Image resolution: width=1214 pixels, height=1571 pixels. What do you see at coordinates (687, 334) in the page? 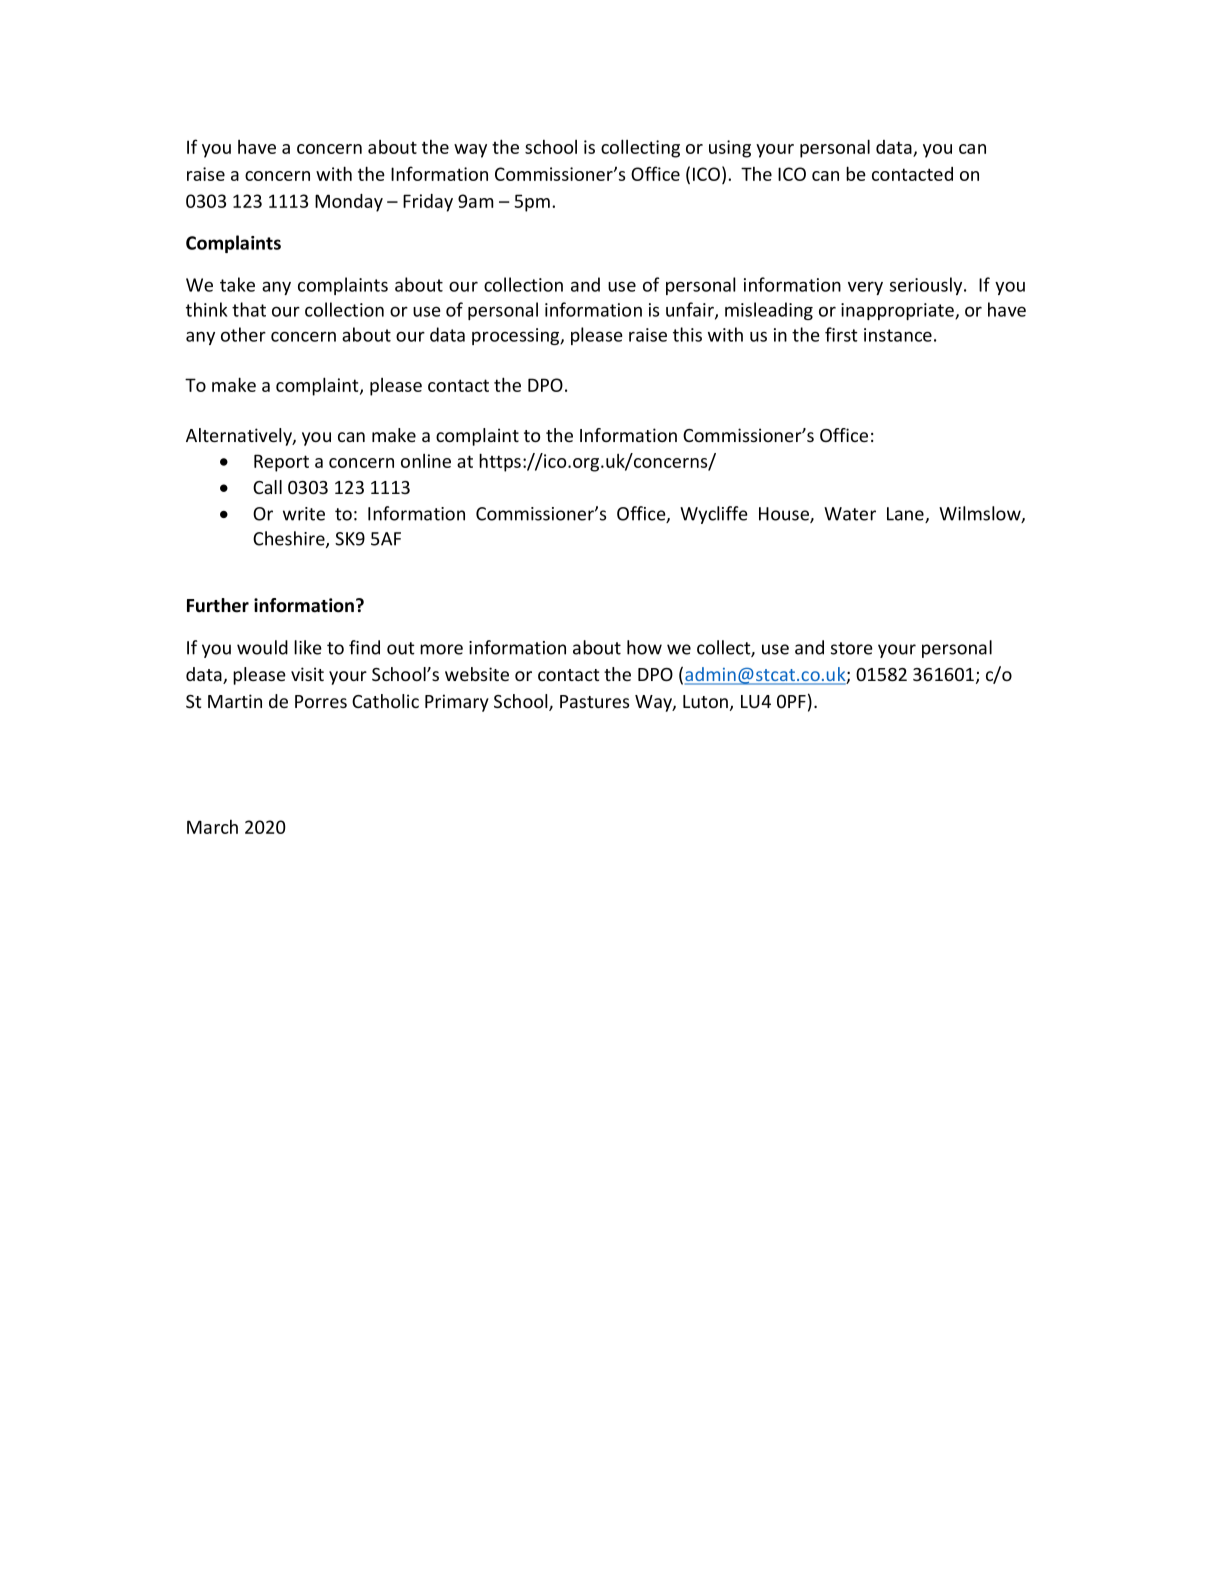
I see `this` at bounding box center [687, 334].
